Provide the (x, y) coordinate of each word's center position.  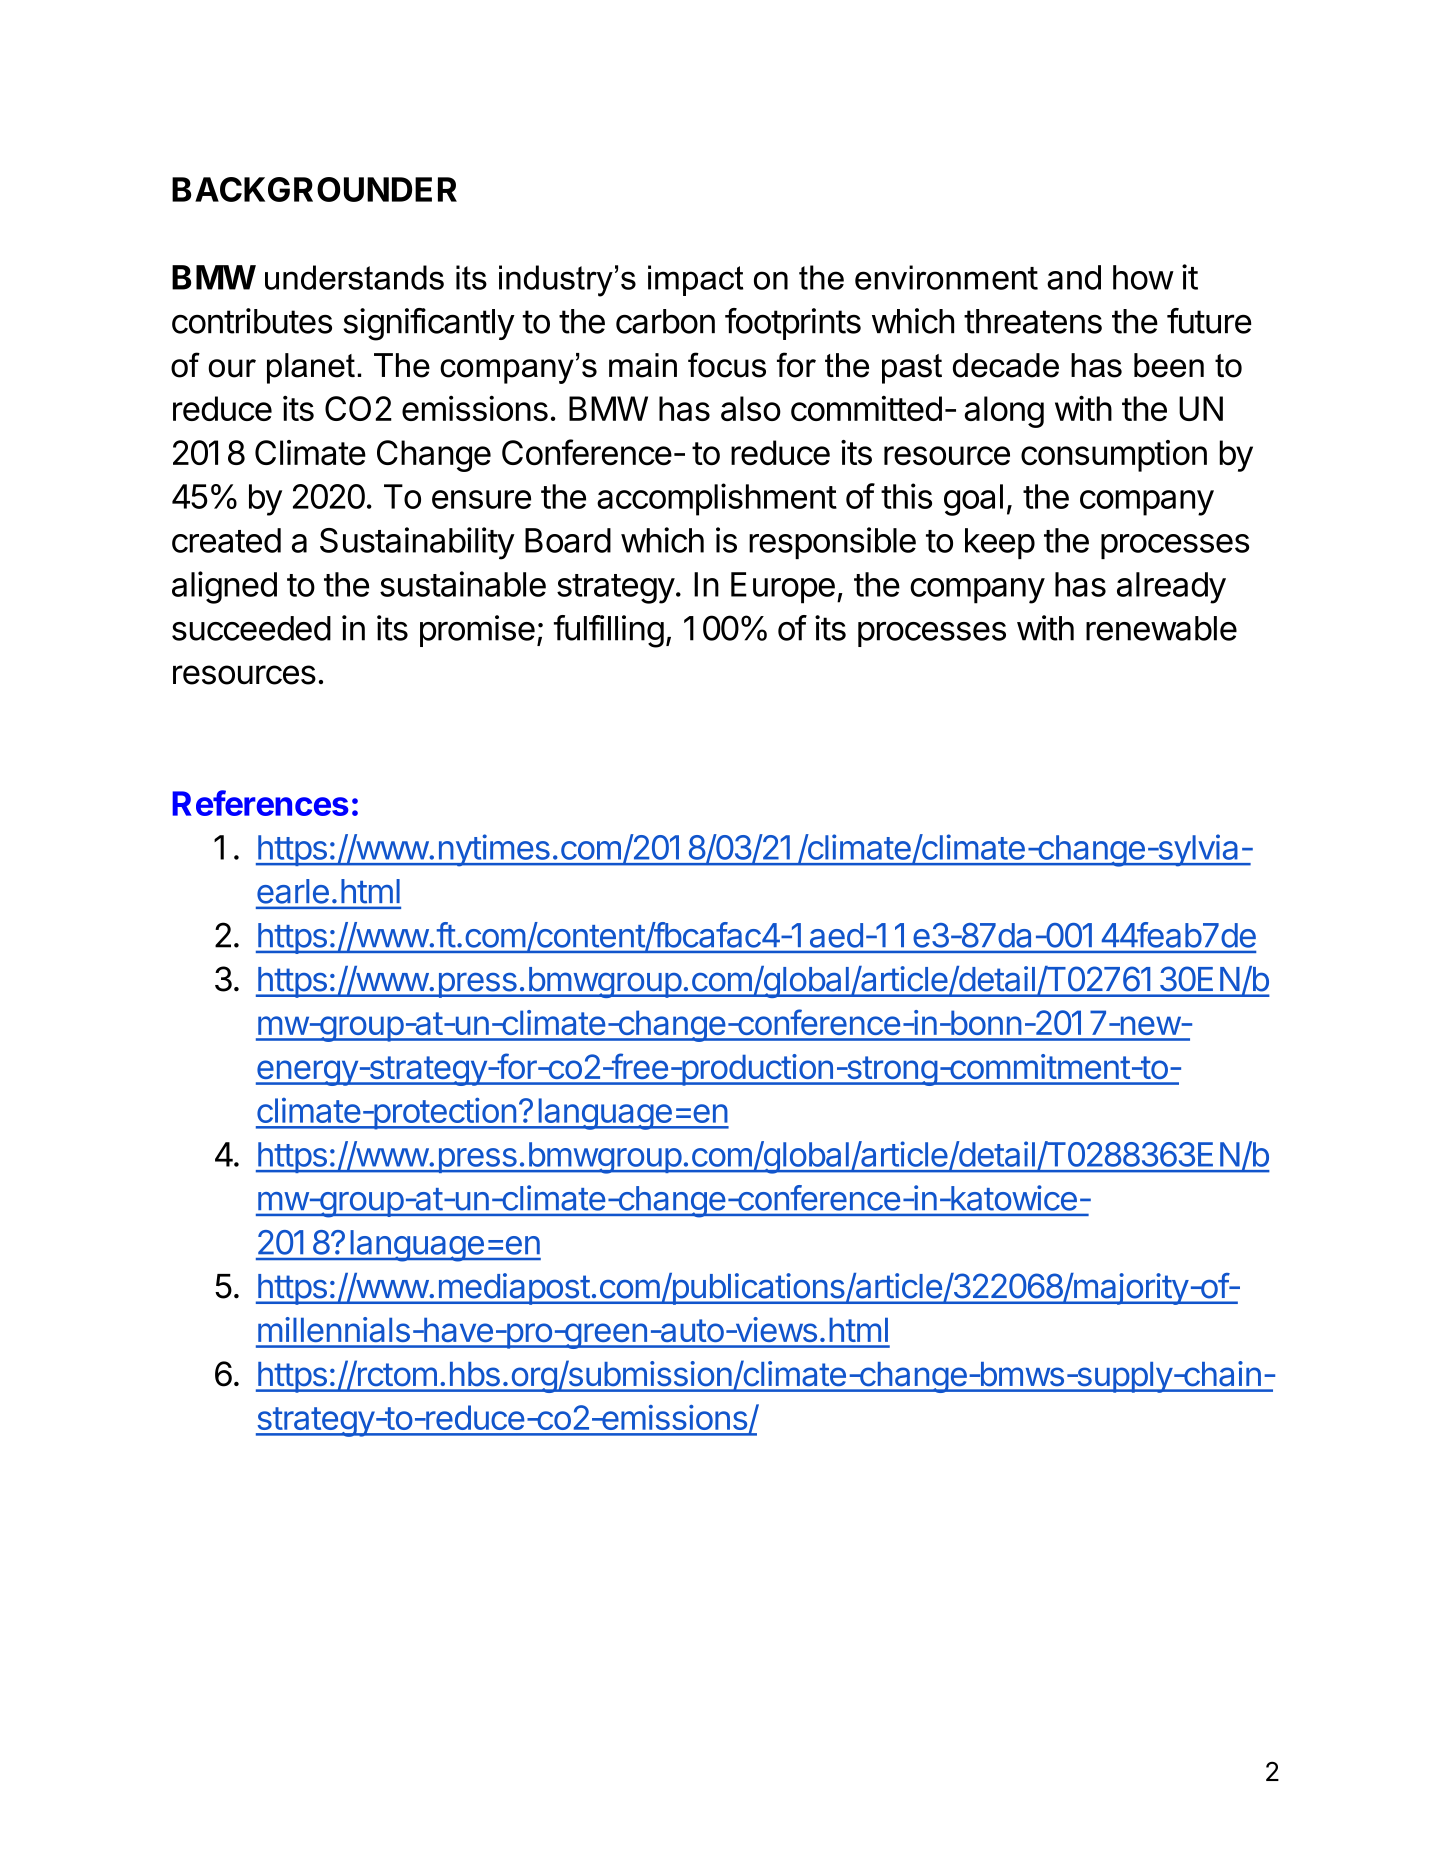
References (260, 803)
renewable (1161, 628)
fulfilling (609, 631)
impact (695, 280)
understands (354, 277)
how (1143, 277)
